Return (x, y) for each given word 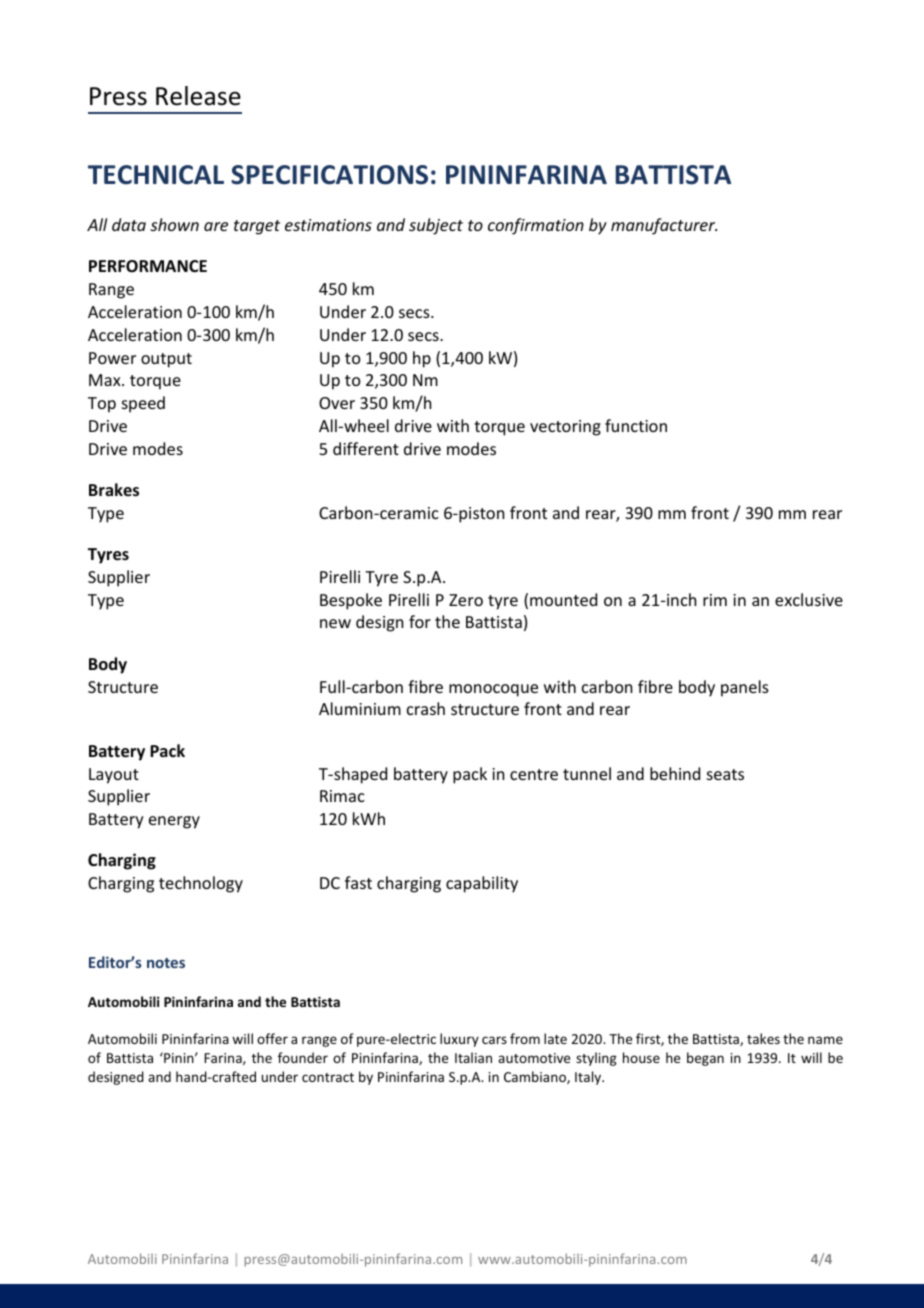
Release (198, 96)
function (636, 425)
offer (272, 1038)
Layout (114, 776)
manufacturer (664, 226)
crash (426, 708)
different (366, 448)
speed (143, 404)
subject (436, 226)
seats (725, 774)
